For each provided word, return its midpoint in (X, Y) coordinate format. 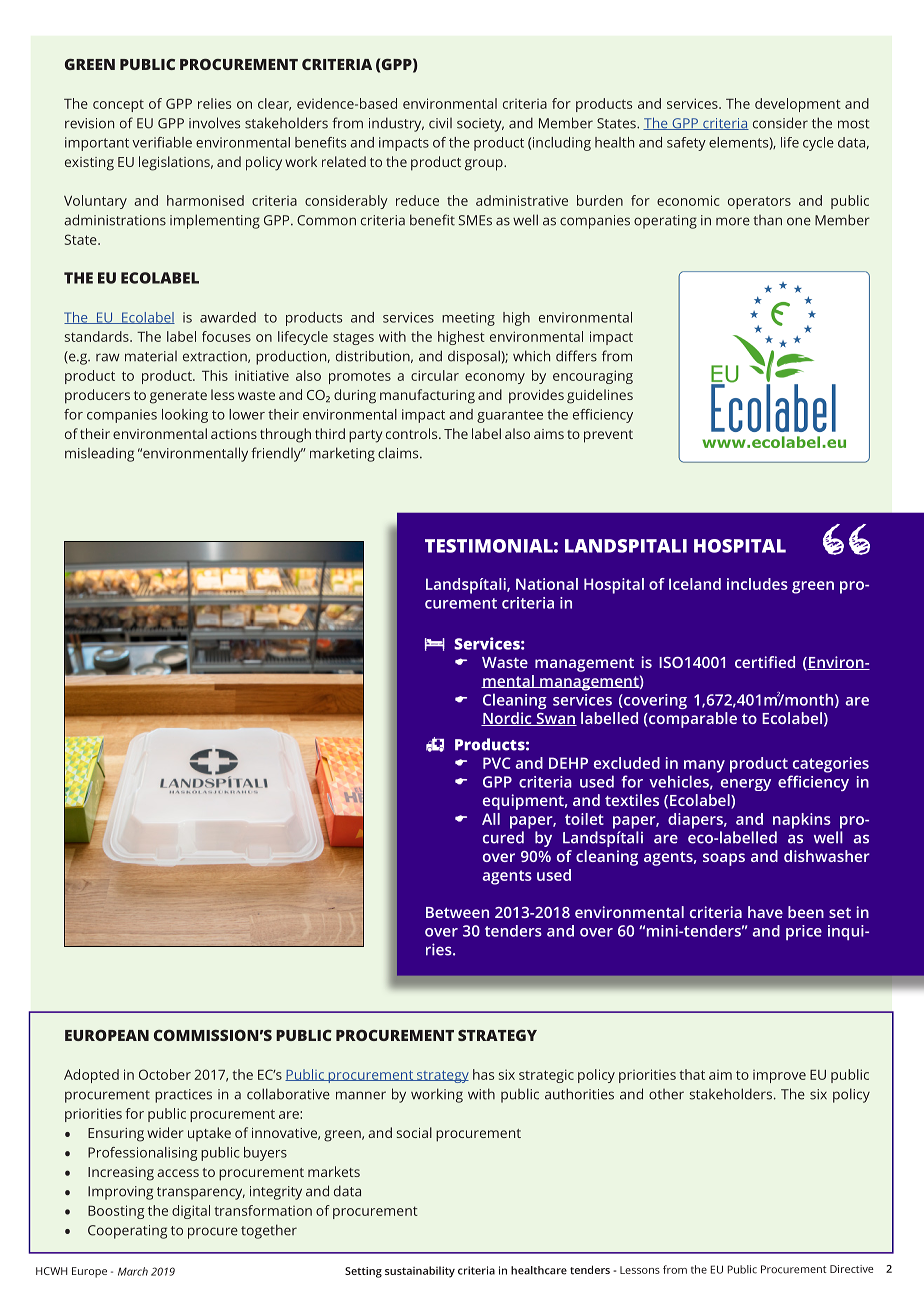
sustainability (420, 1272)
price (804, 932)
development (798, 105)
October (165, 1074)
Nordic (507, 719)
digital (191, 1212)
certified (765, 662)
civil (440, 123)
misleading (99, 455)
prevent (608, 436)
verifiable (162, 142)
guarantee (510, 416)
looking (185, 416)
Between (457, 912)
